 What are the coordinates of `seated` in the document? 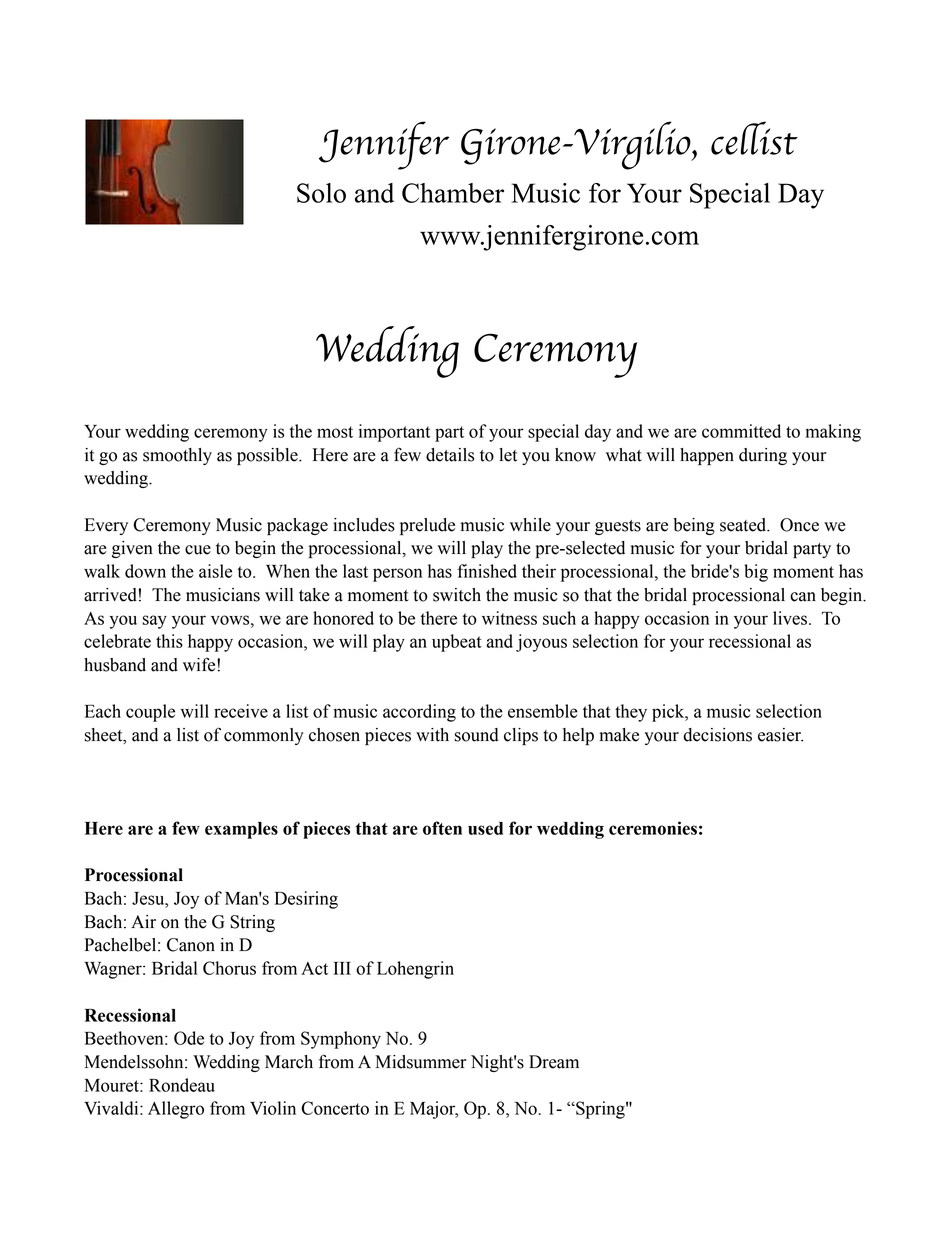 It's located at (744, 525).
